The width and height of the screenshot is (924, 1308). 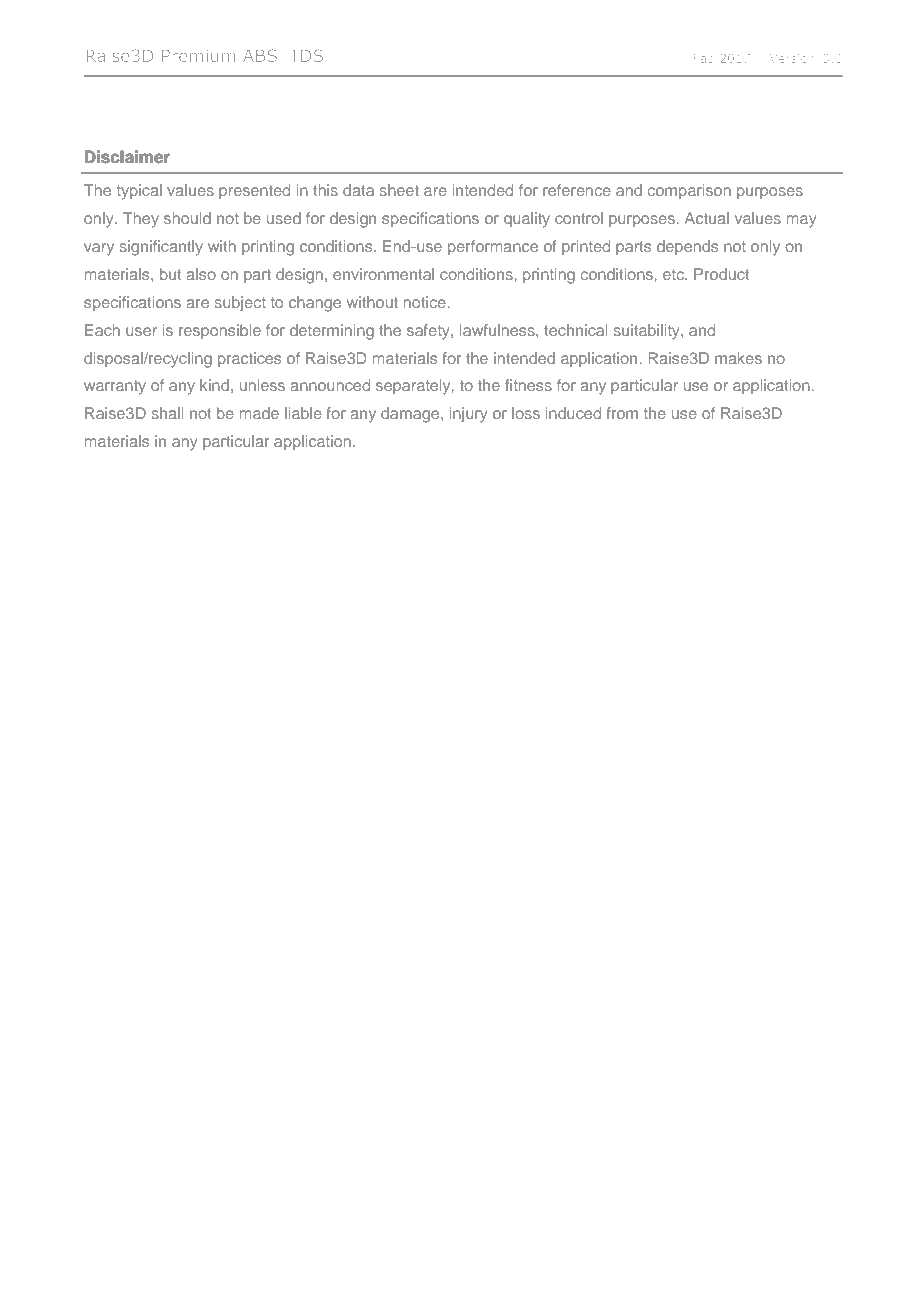 I want to click on shall, so click(x=167, y=413).
